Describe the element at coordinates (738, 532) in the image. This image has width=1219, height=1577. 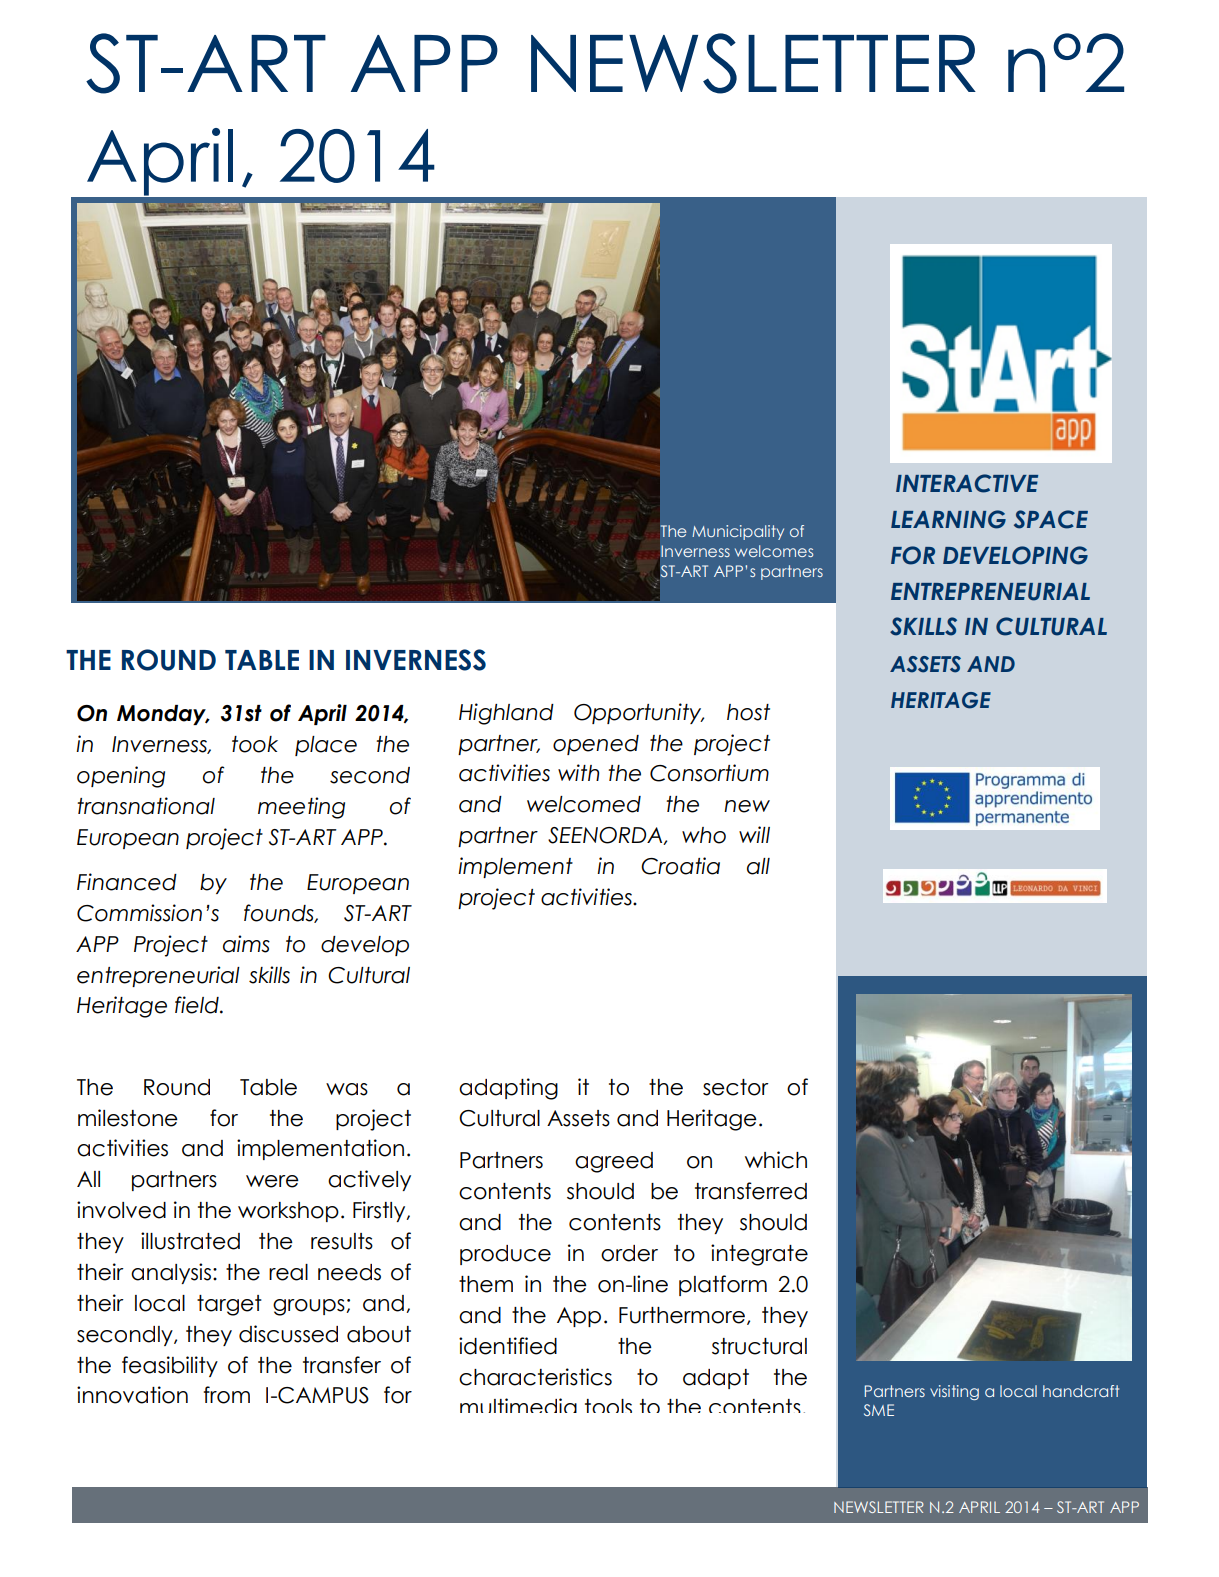
I see `Municipality` at that location.
